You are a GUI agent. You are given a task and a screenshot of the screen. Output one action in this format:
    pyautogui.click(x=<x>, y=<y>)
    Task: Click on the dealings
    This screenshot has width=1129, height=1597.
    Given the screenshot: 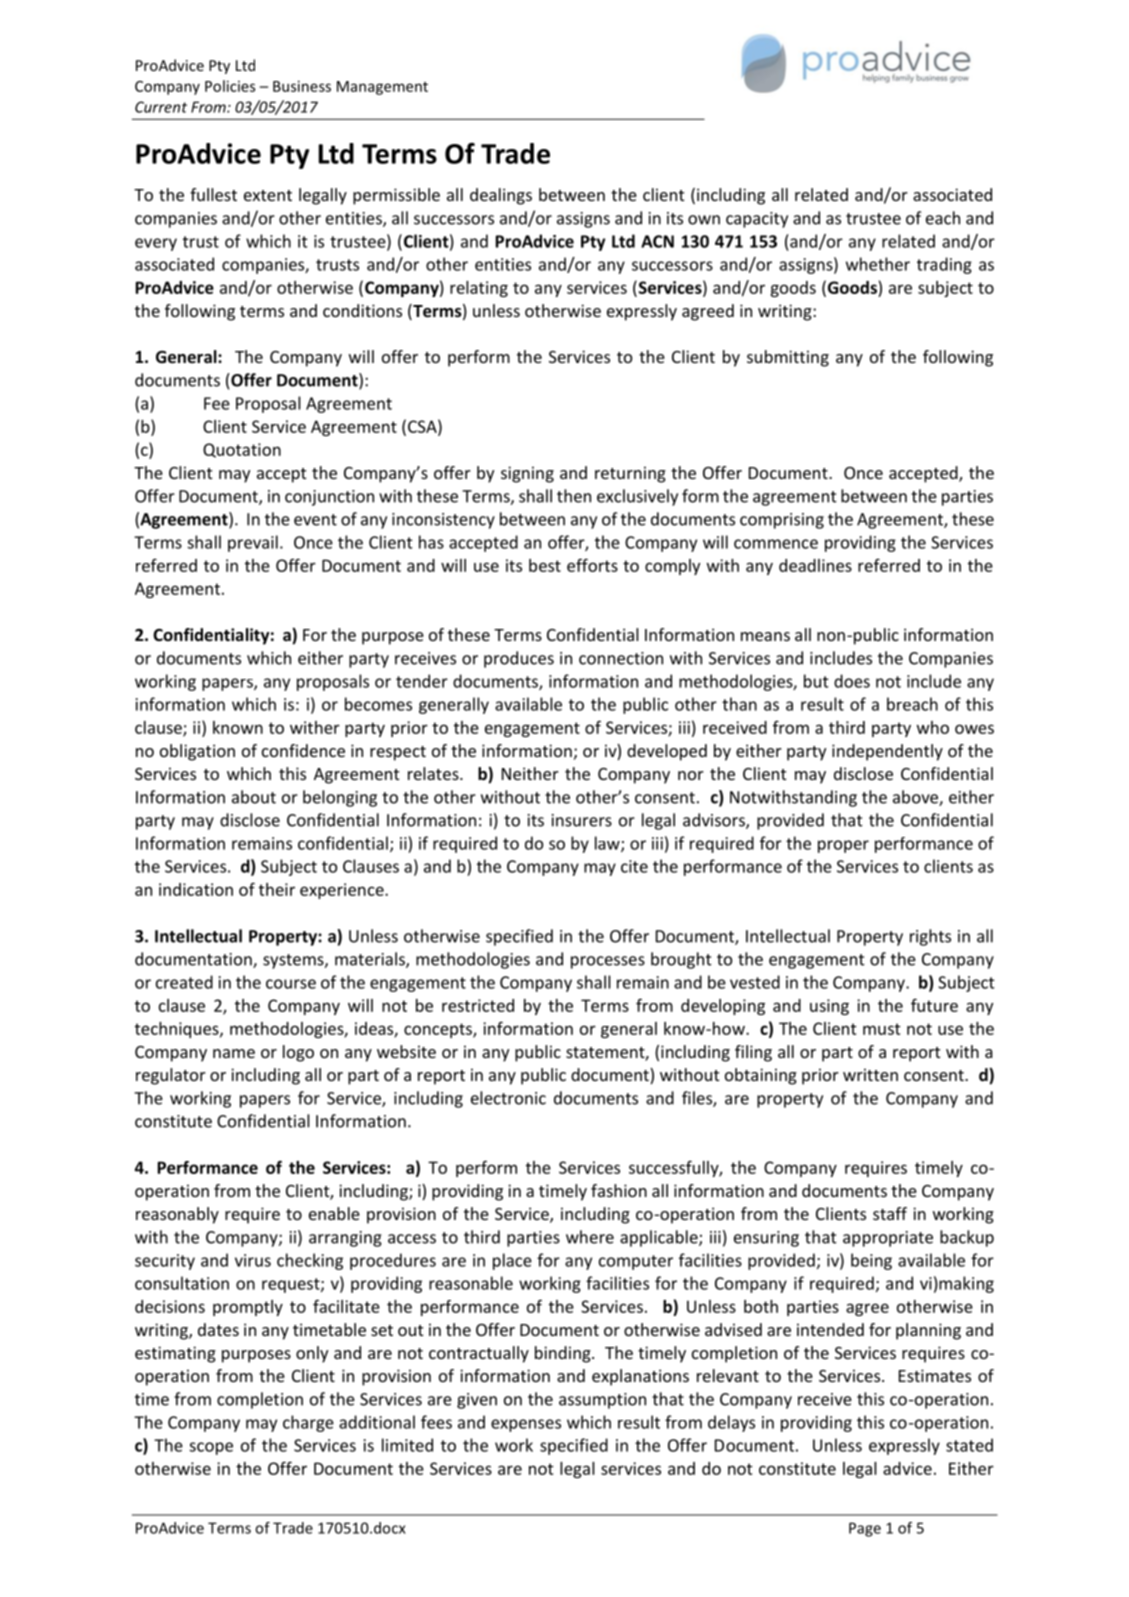 What is the action you would take?
    pyautogui.click(x=501, y=196)
